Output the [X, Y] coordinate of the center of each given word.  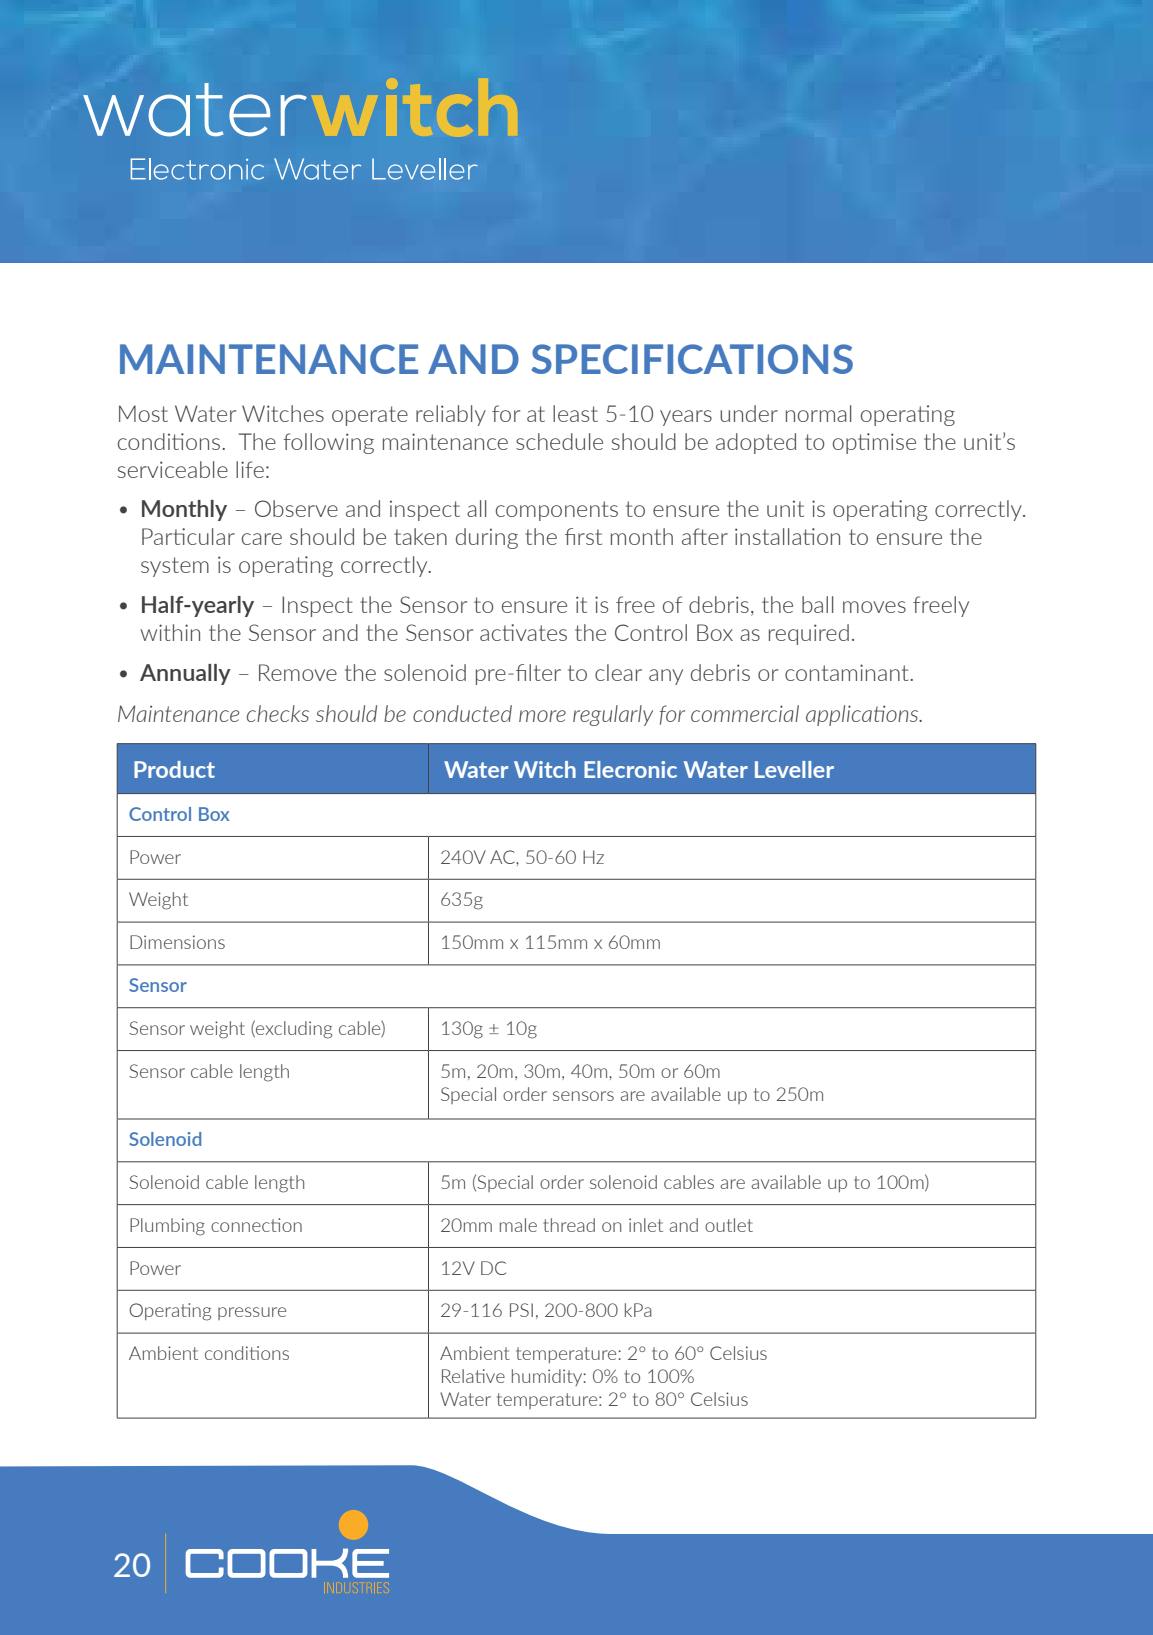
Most [143, 413]
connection [256, 1225]
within [170, 632]
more [542, 716]
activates [523, 632]
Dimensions [177, 942]
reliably [451, 415]
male [518, 1225]
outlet [729, 1225]
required [809, 634]
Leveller [794, 769]
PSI [521, 1310]
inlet [646, 1225]
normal [818, 413]
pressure [252, 1313]
